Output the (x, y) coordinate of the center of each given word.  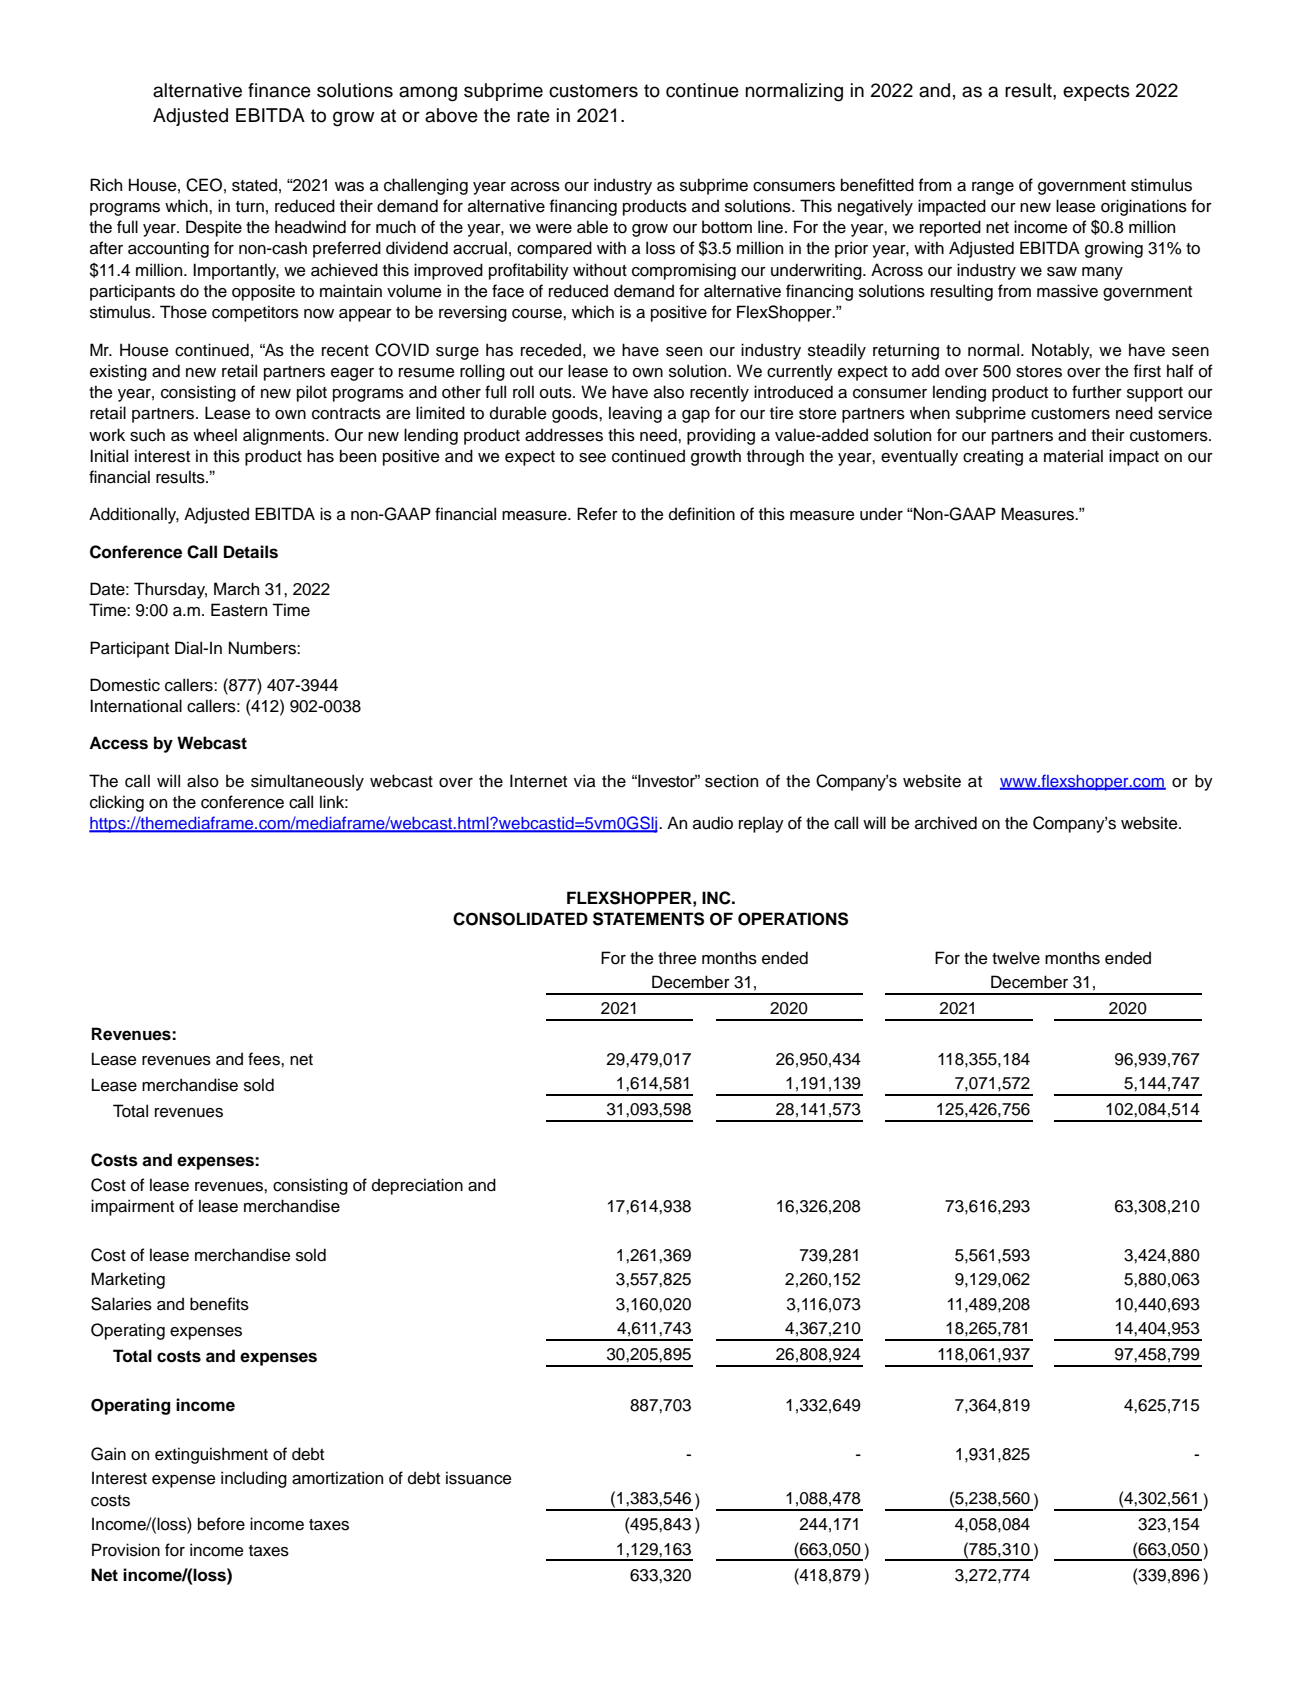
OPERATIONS (793, 919)
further (1097, 392)
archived (946, 823)
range (993, 188)
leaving (635, 414)
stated (254, 185)
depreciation (417, 1186)
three (677, 958)
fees (265, 1059)
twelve (1016, 958)
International (136, 706)
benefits (219, 1304)
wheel (215, 435)
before (221, 1524)
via (585, 781)
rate (533, 116)
